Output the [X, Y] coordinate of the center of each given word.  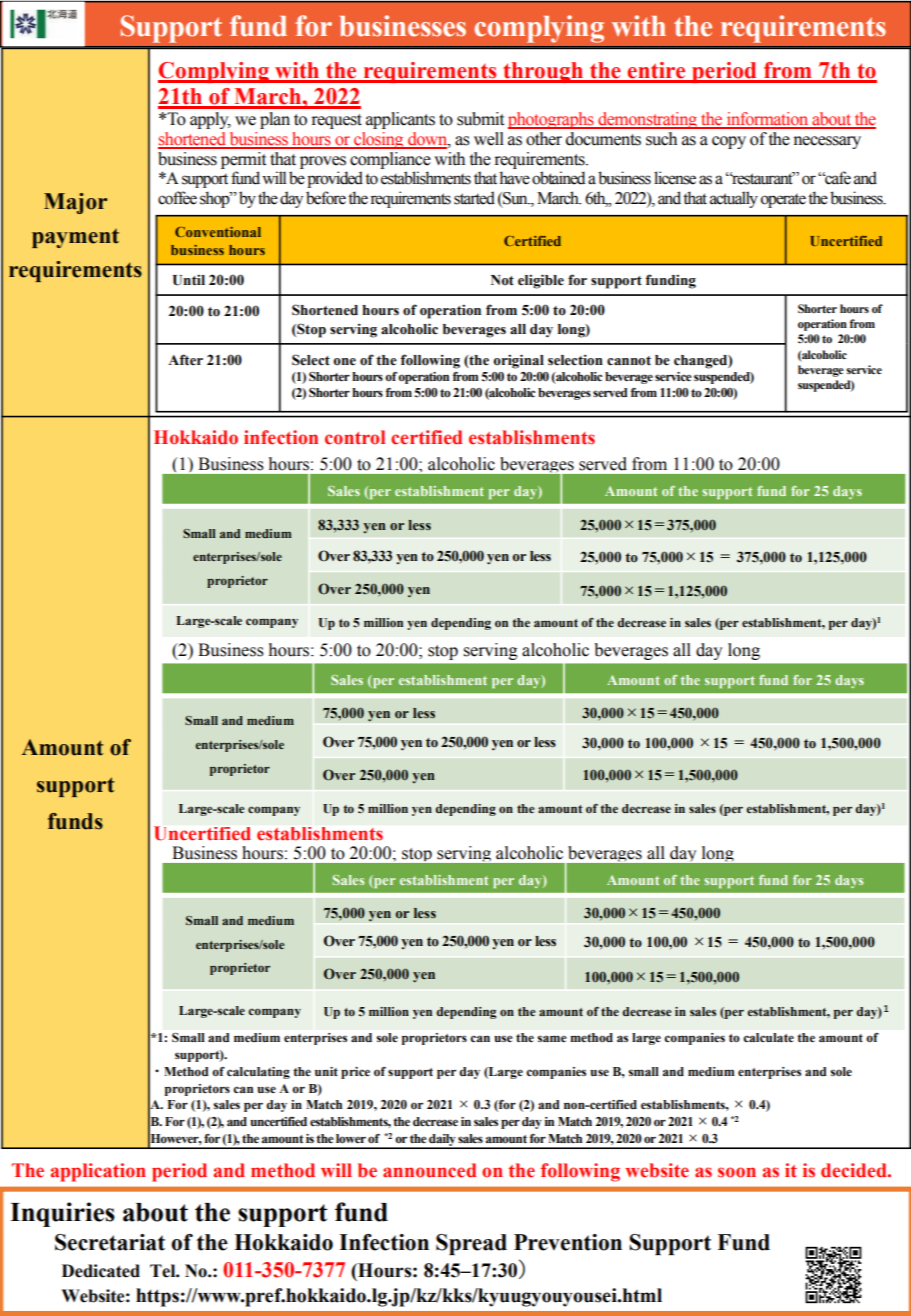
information [767, 120]
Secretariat [110, 1242]
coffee [177, 198]
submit [480, 119]
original [518, 361]
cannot [629, 361]
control [355, 437]
